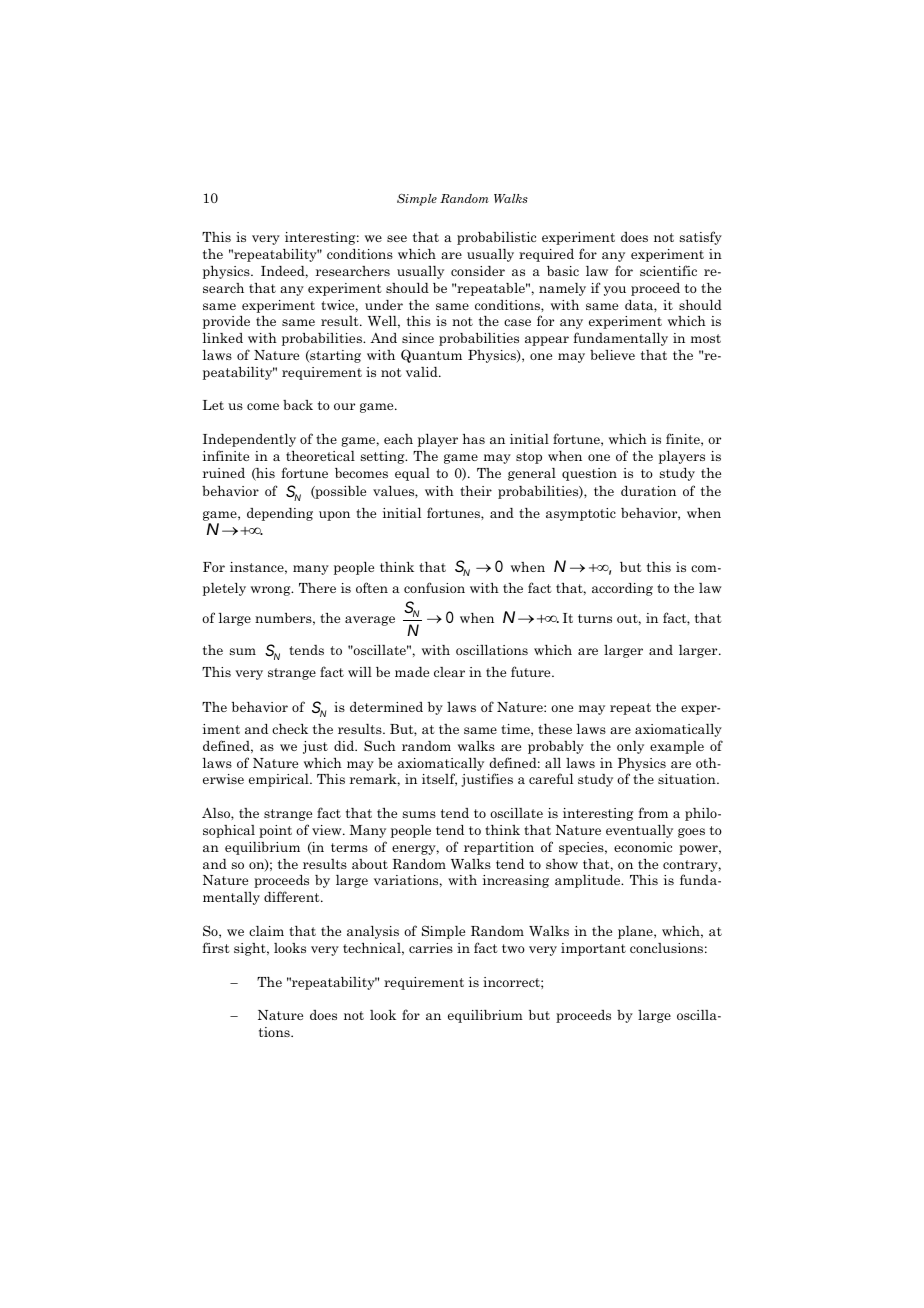 The width and height of the screenshot is (924, 1308). I want to click on their, so click(476, 491).
